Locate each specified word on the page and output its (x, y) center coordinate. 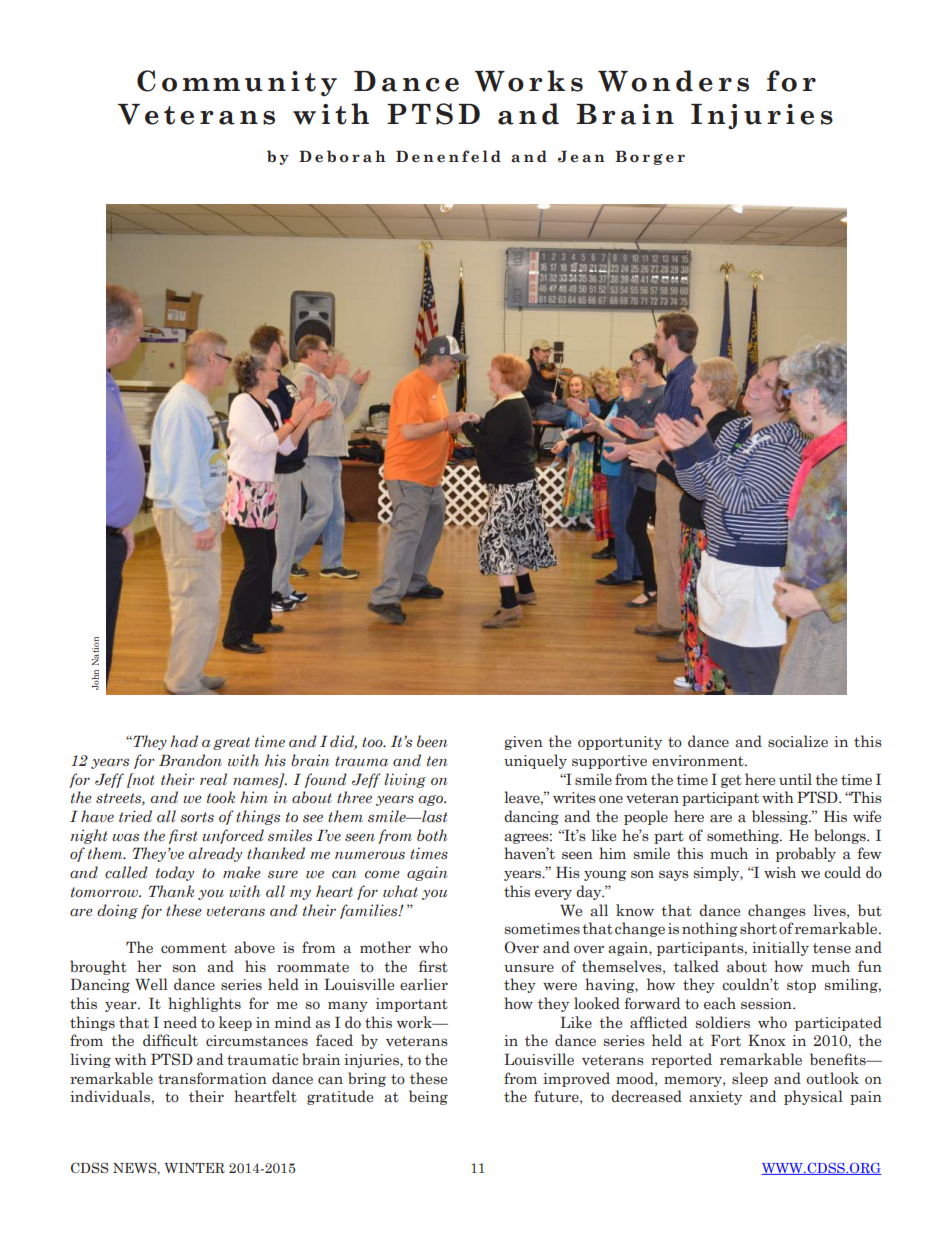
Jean (581, 156)
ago (432, 800)
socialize (798, 741)
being (428, 1097)
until (795, 779)
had (184, 741)
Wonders (673, 81)
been (432, 741)
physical (813, 1097)
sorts (197, 817)
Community (237, 83)
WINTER (194, 1168)
